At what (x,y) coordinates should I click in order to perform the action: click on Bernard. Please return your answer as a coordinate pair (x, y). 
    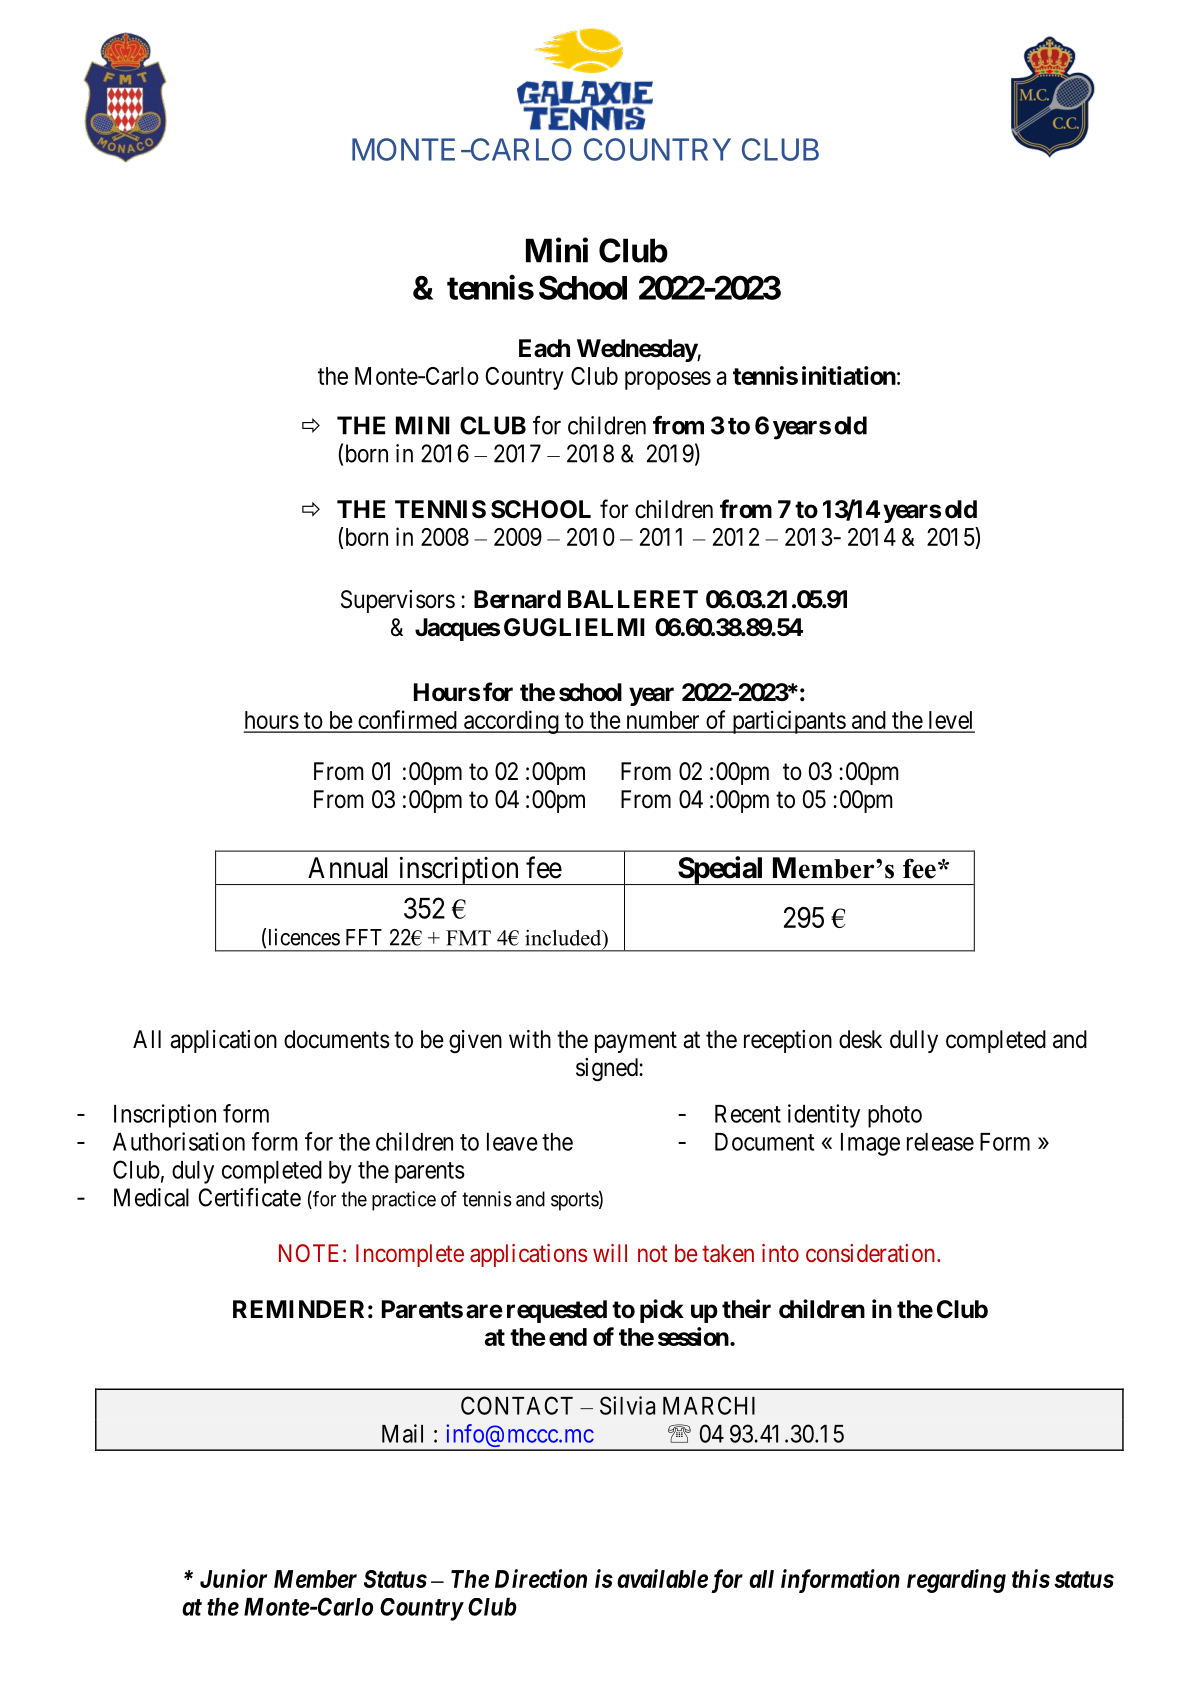
    Looking at the image, I should click on (517, 599).
